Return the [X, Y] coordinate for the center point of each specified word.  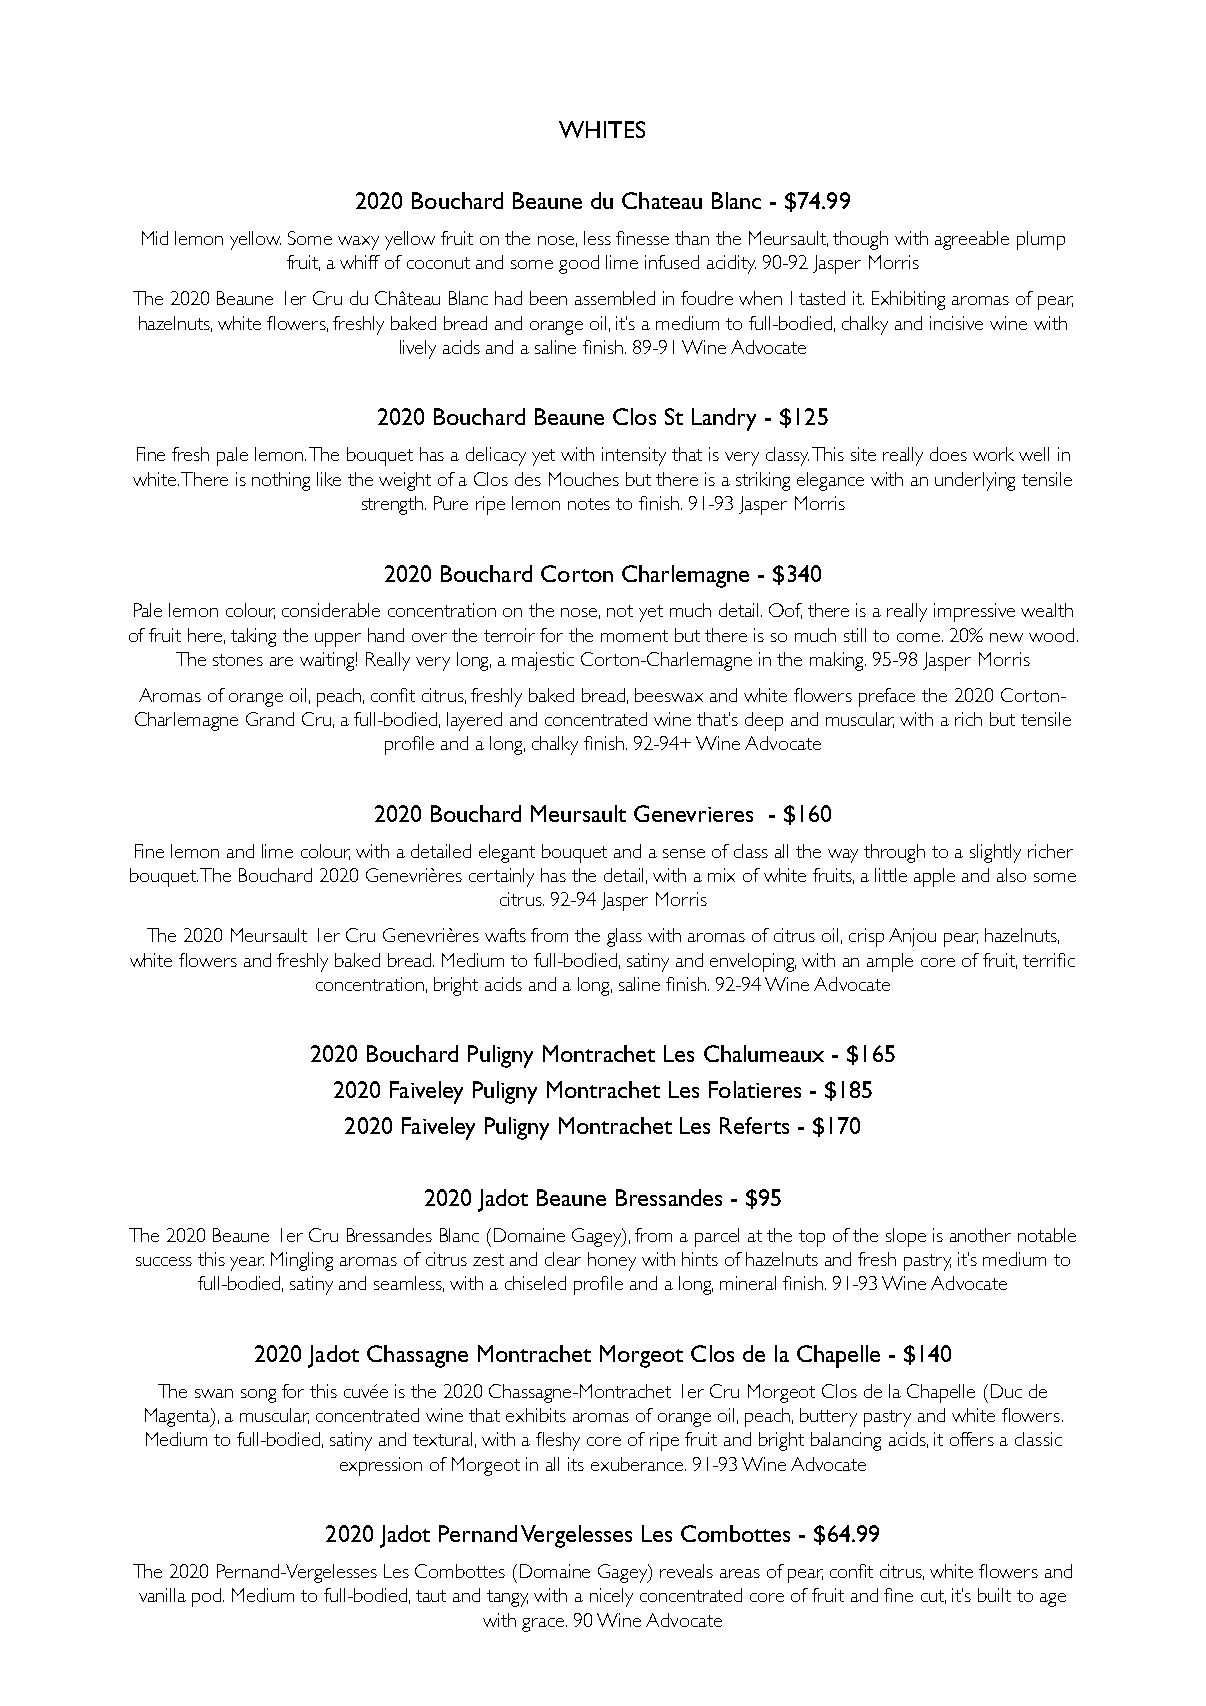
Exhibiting [908, 300]
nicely [611, 1597]
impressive [974, 612]
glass [624, 937]
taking [253, 637]
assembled [615, 298]
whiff [360, 262]
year [247, 1264]
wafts [505, 935]
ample [890, 962]
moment [634, 636]
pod [208, 1597]
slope [906, 1237]
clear [563, 1259]
